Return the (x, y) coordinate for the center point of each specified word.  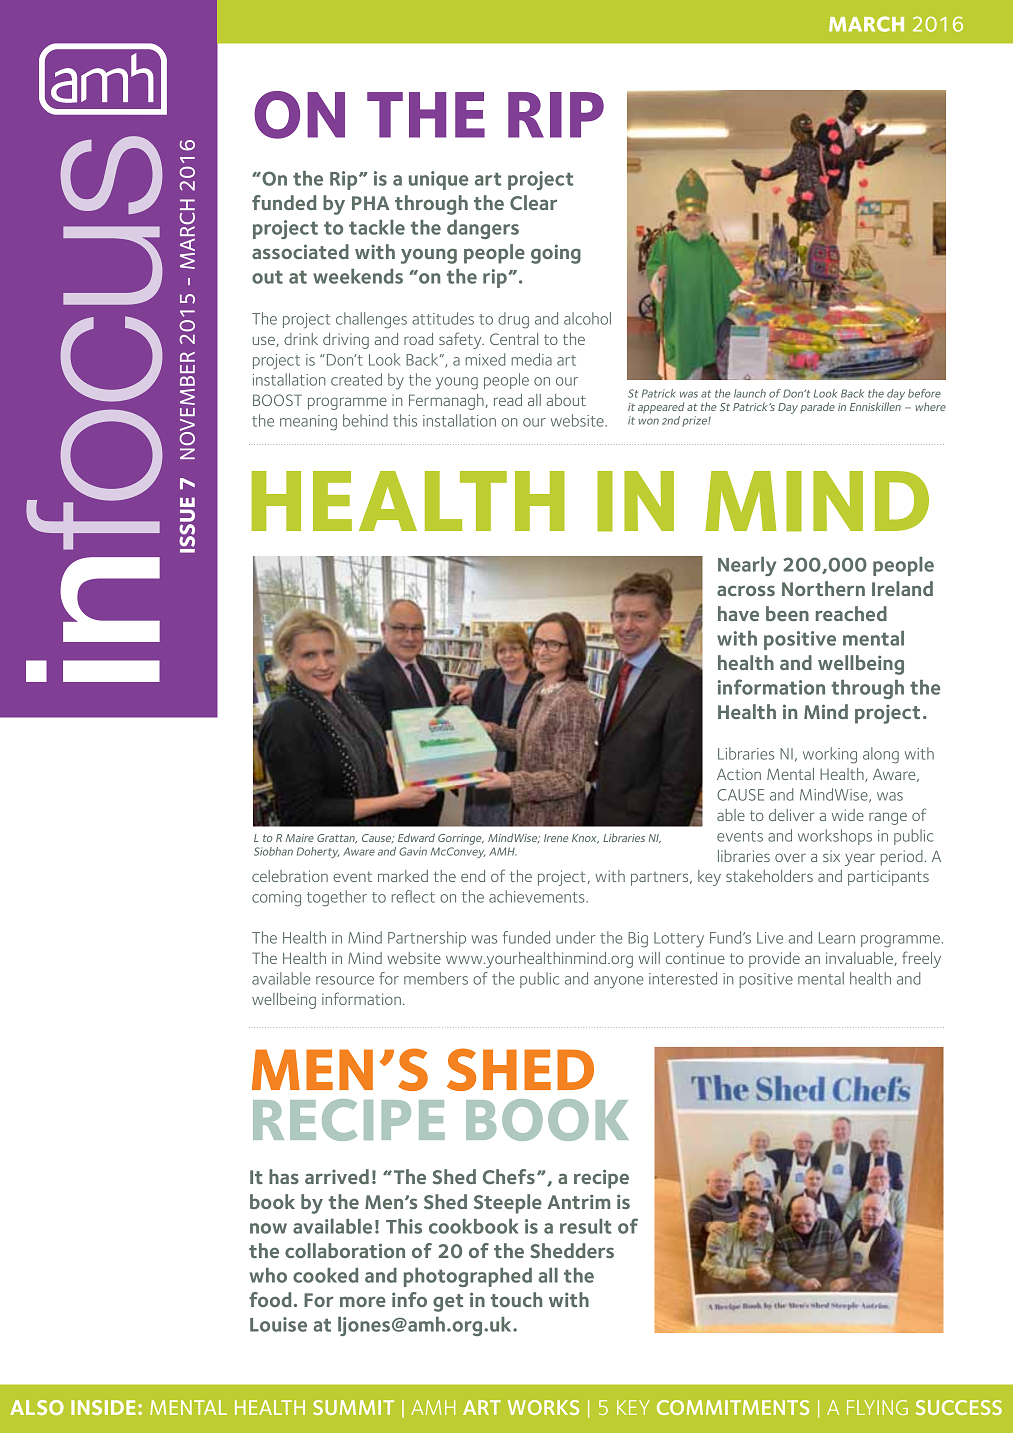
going (556, 254)
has (284, 1176)
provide (774, 960)
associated (300, 251)
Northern (823, 588)
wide (848, 815)
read (508, 400)
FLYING (877, 1407)
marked (403, 876)
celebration (290, 876)
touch (516, 1299)
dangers (483, 229)
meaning (308, 423)
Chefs (509, 1176)
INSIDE (103, 1407)
